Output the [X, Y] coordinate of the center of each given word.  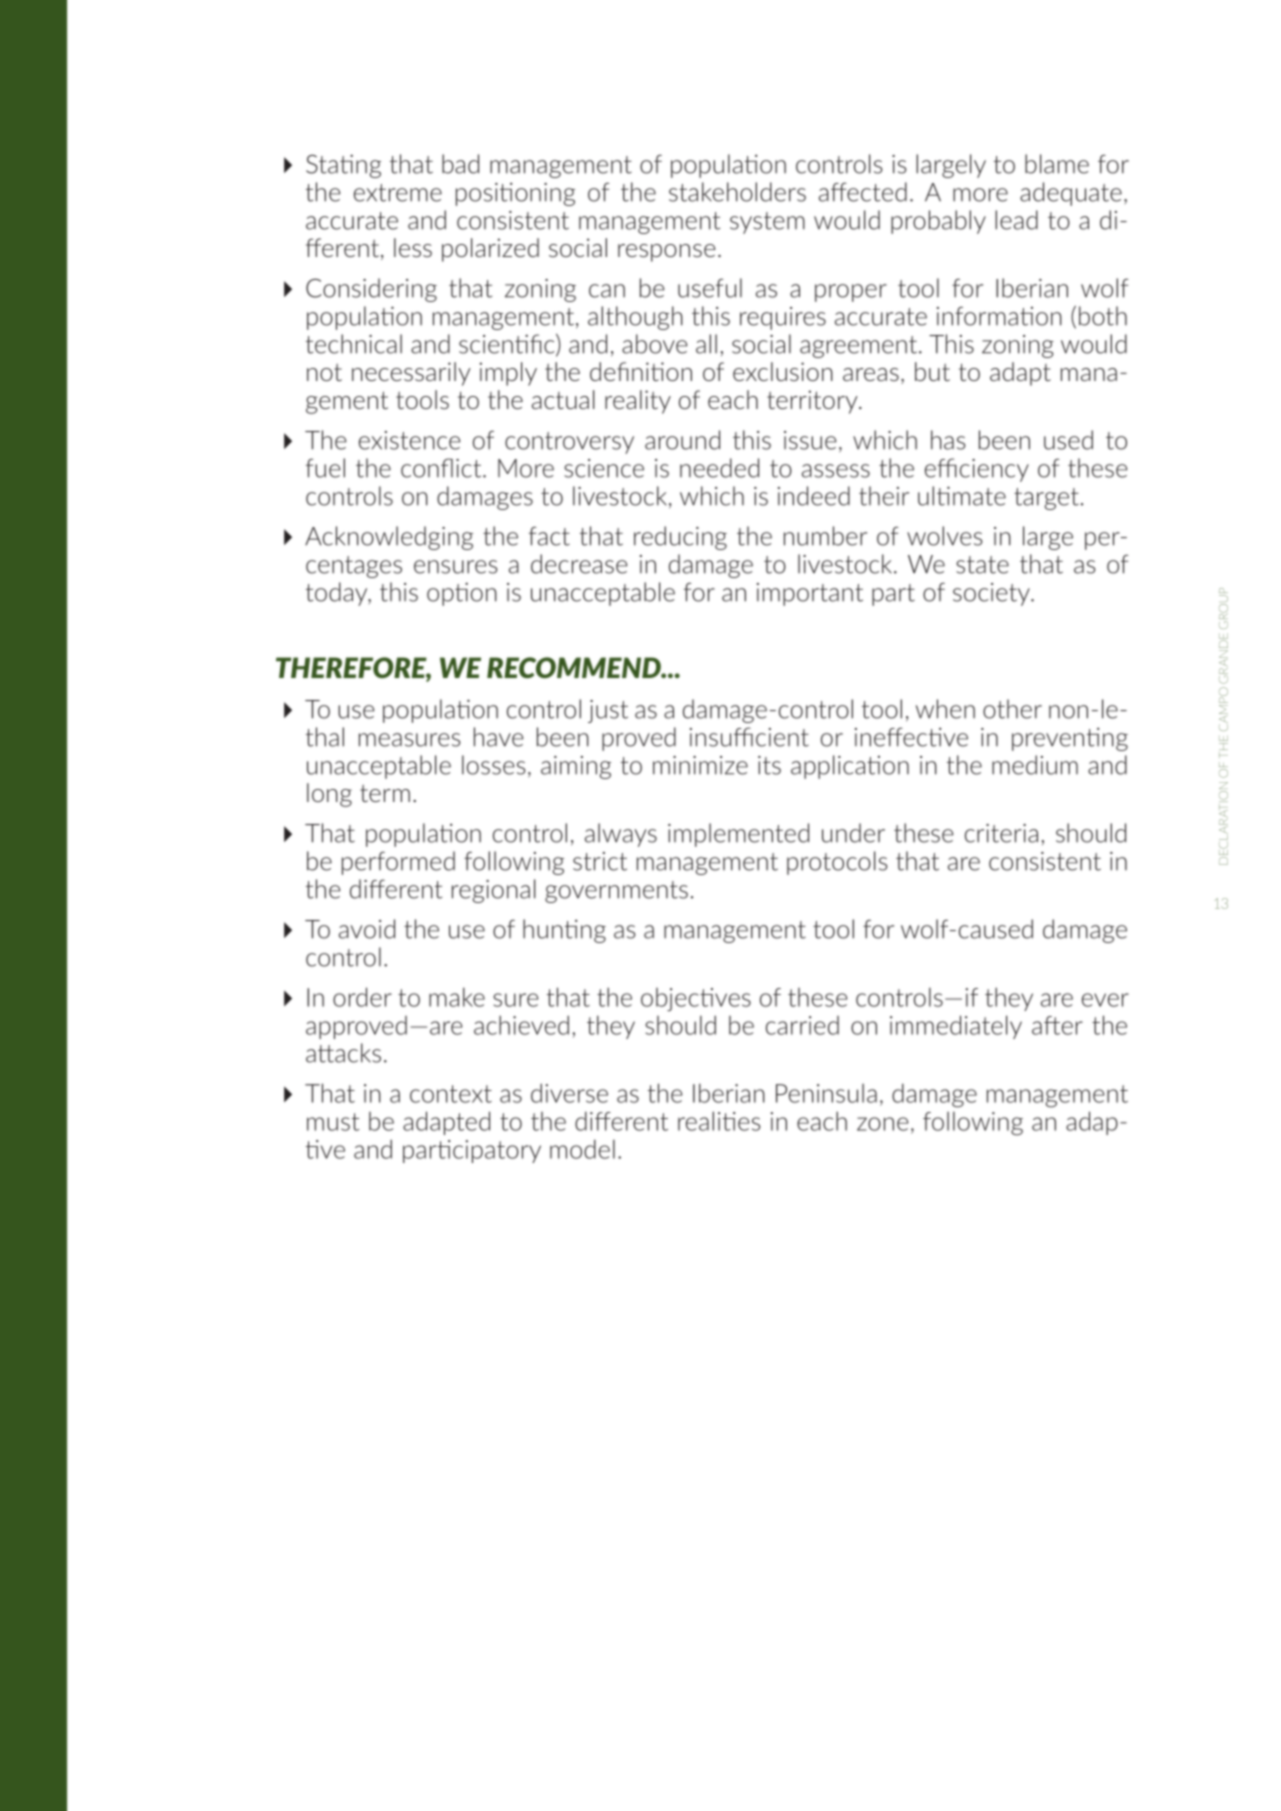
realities [719, 1121]
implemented [738, 835]
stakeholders [737, 192]
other [1012, 709]
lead [1016, 220]
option [462, 594]
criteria [1001, 833]
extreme [398, 193]
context [451, 1094]
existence [410, 440]
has [948, 440]
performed [398, 863]
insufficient [749, 737]
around [682, 440]
